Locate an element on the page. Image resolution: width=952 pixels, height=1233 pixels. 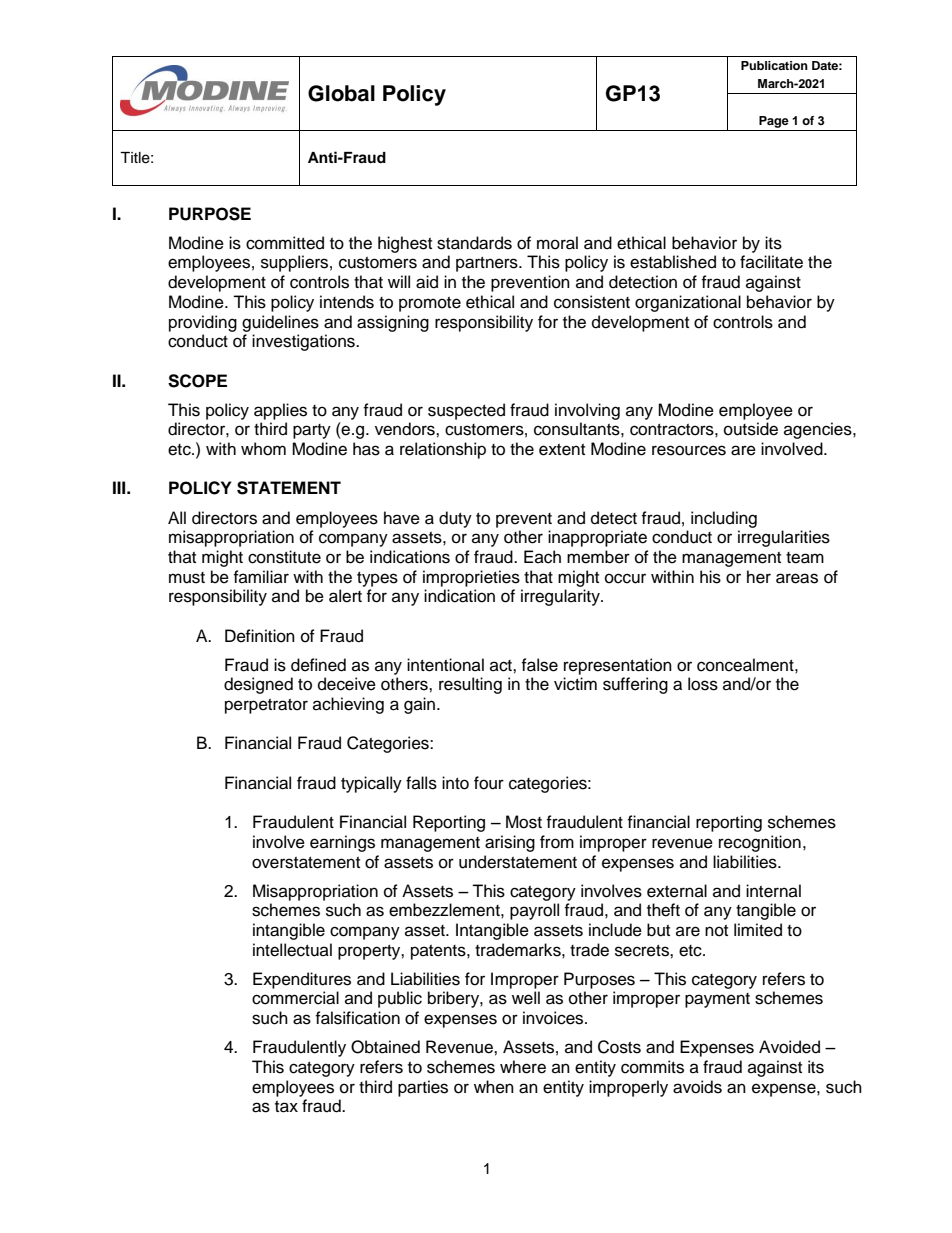
improprieties is located at coordinates (471, 578).
